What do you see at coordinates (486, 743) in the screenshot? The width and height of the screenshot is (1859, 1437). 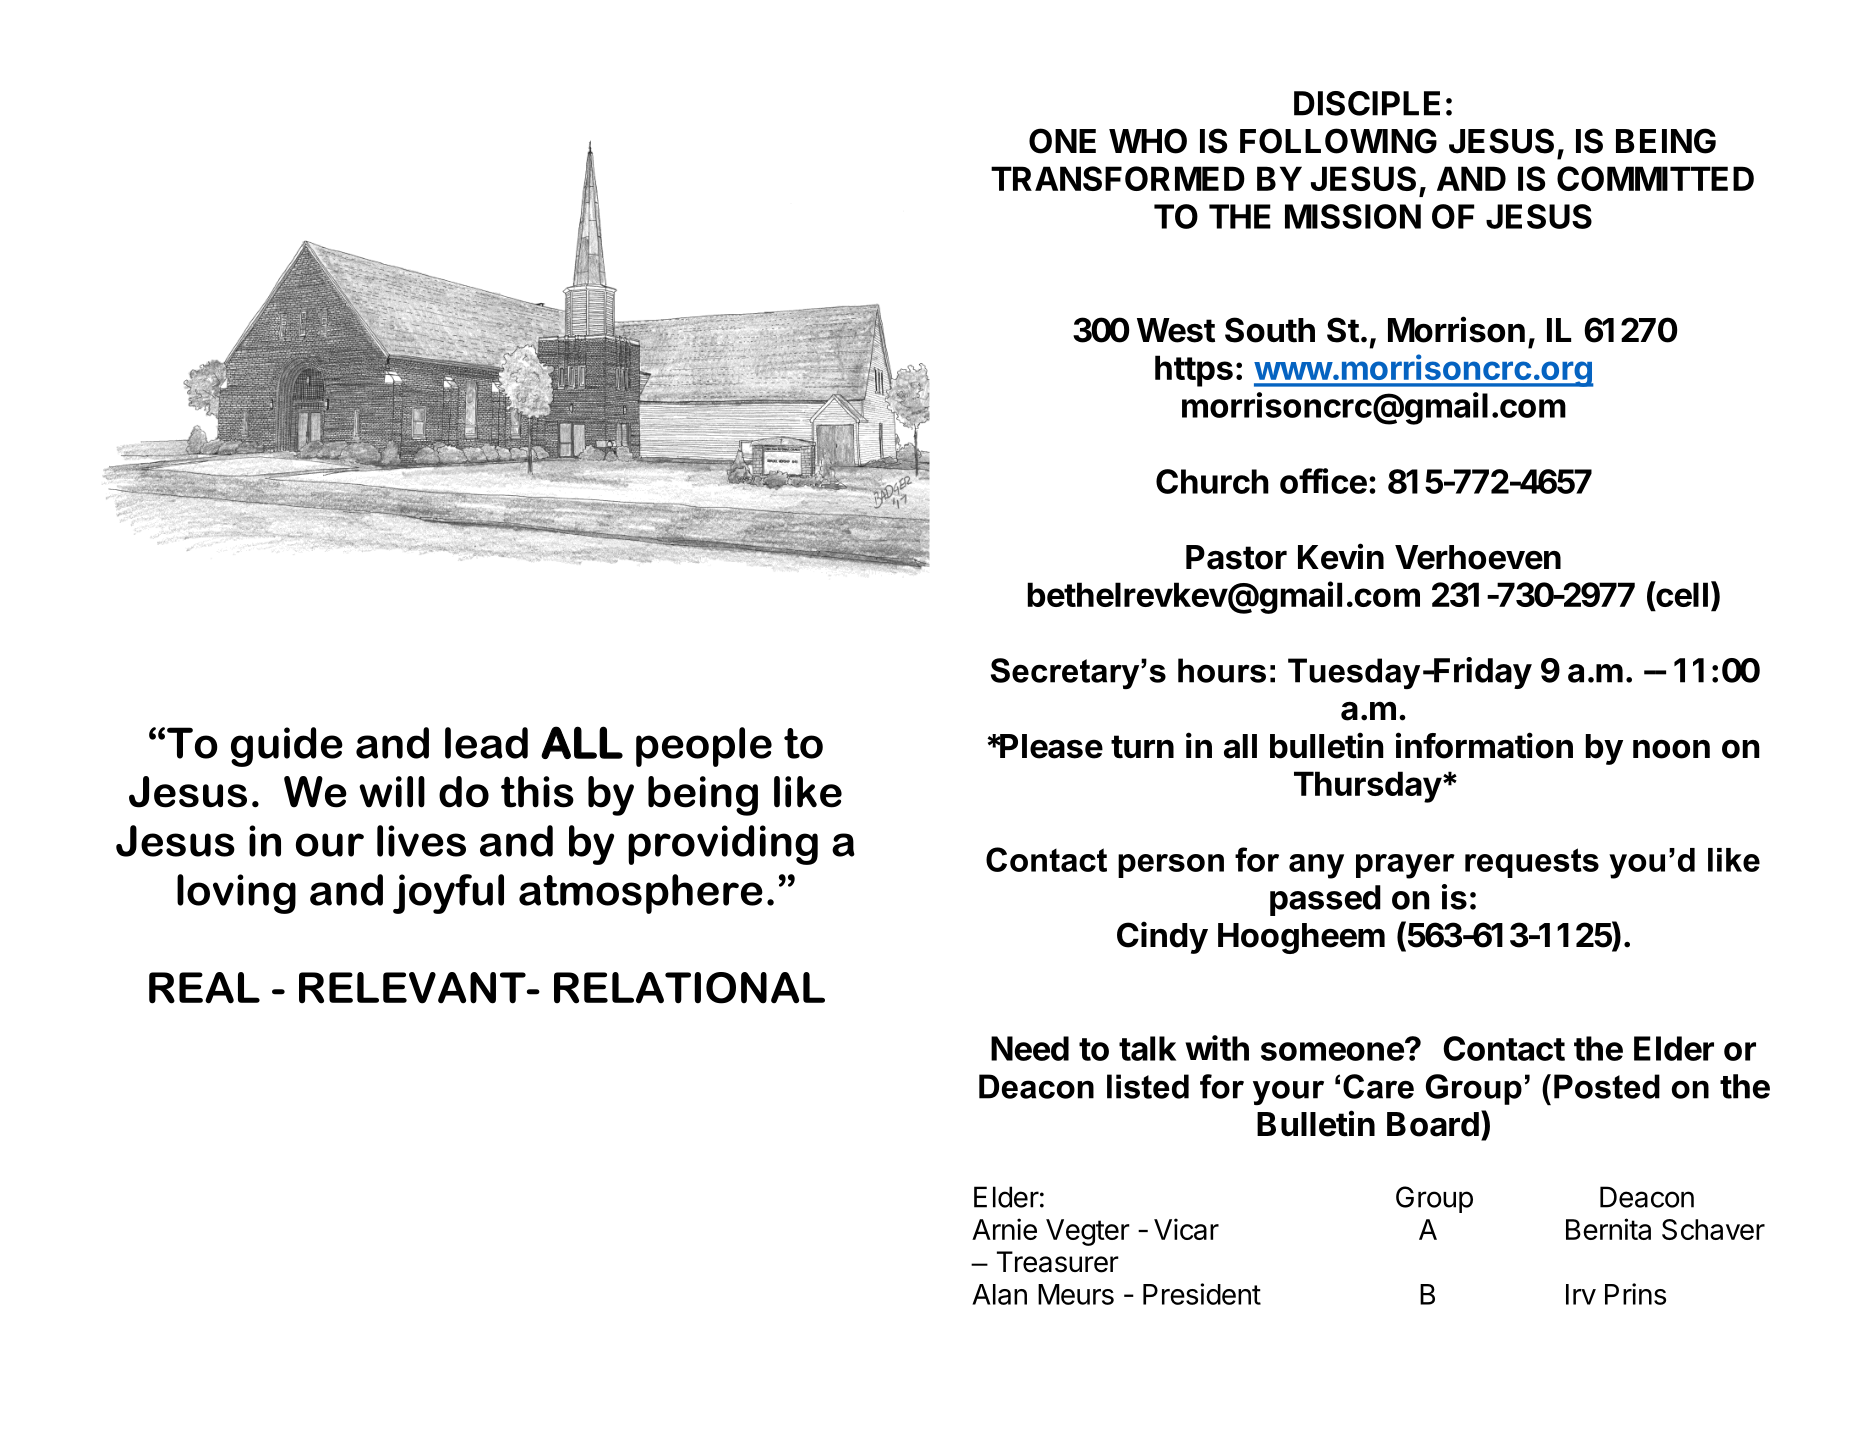 I see `lead` at bounding box center [486, 743].
